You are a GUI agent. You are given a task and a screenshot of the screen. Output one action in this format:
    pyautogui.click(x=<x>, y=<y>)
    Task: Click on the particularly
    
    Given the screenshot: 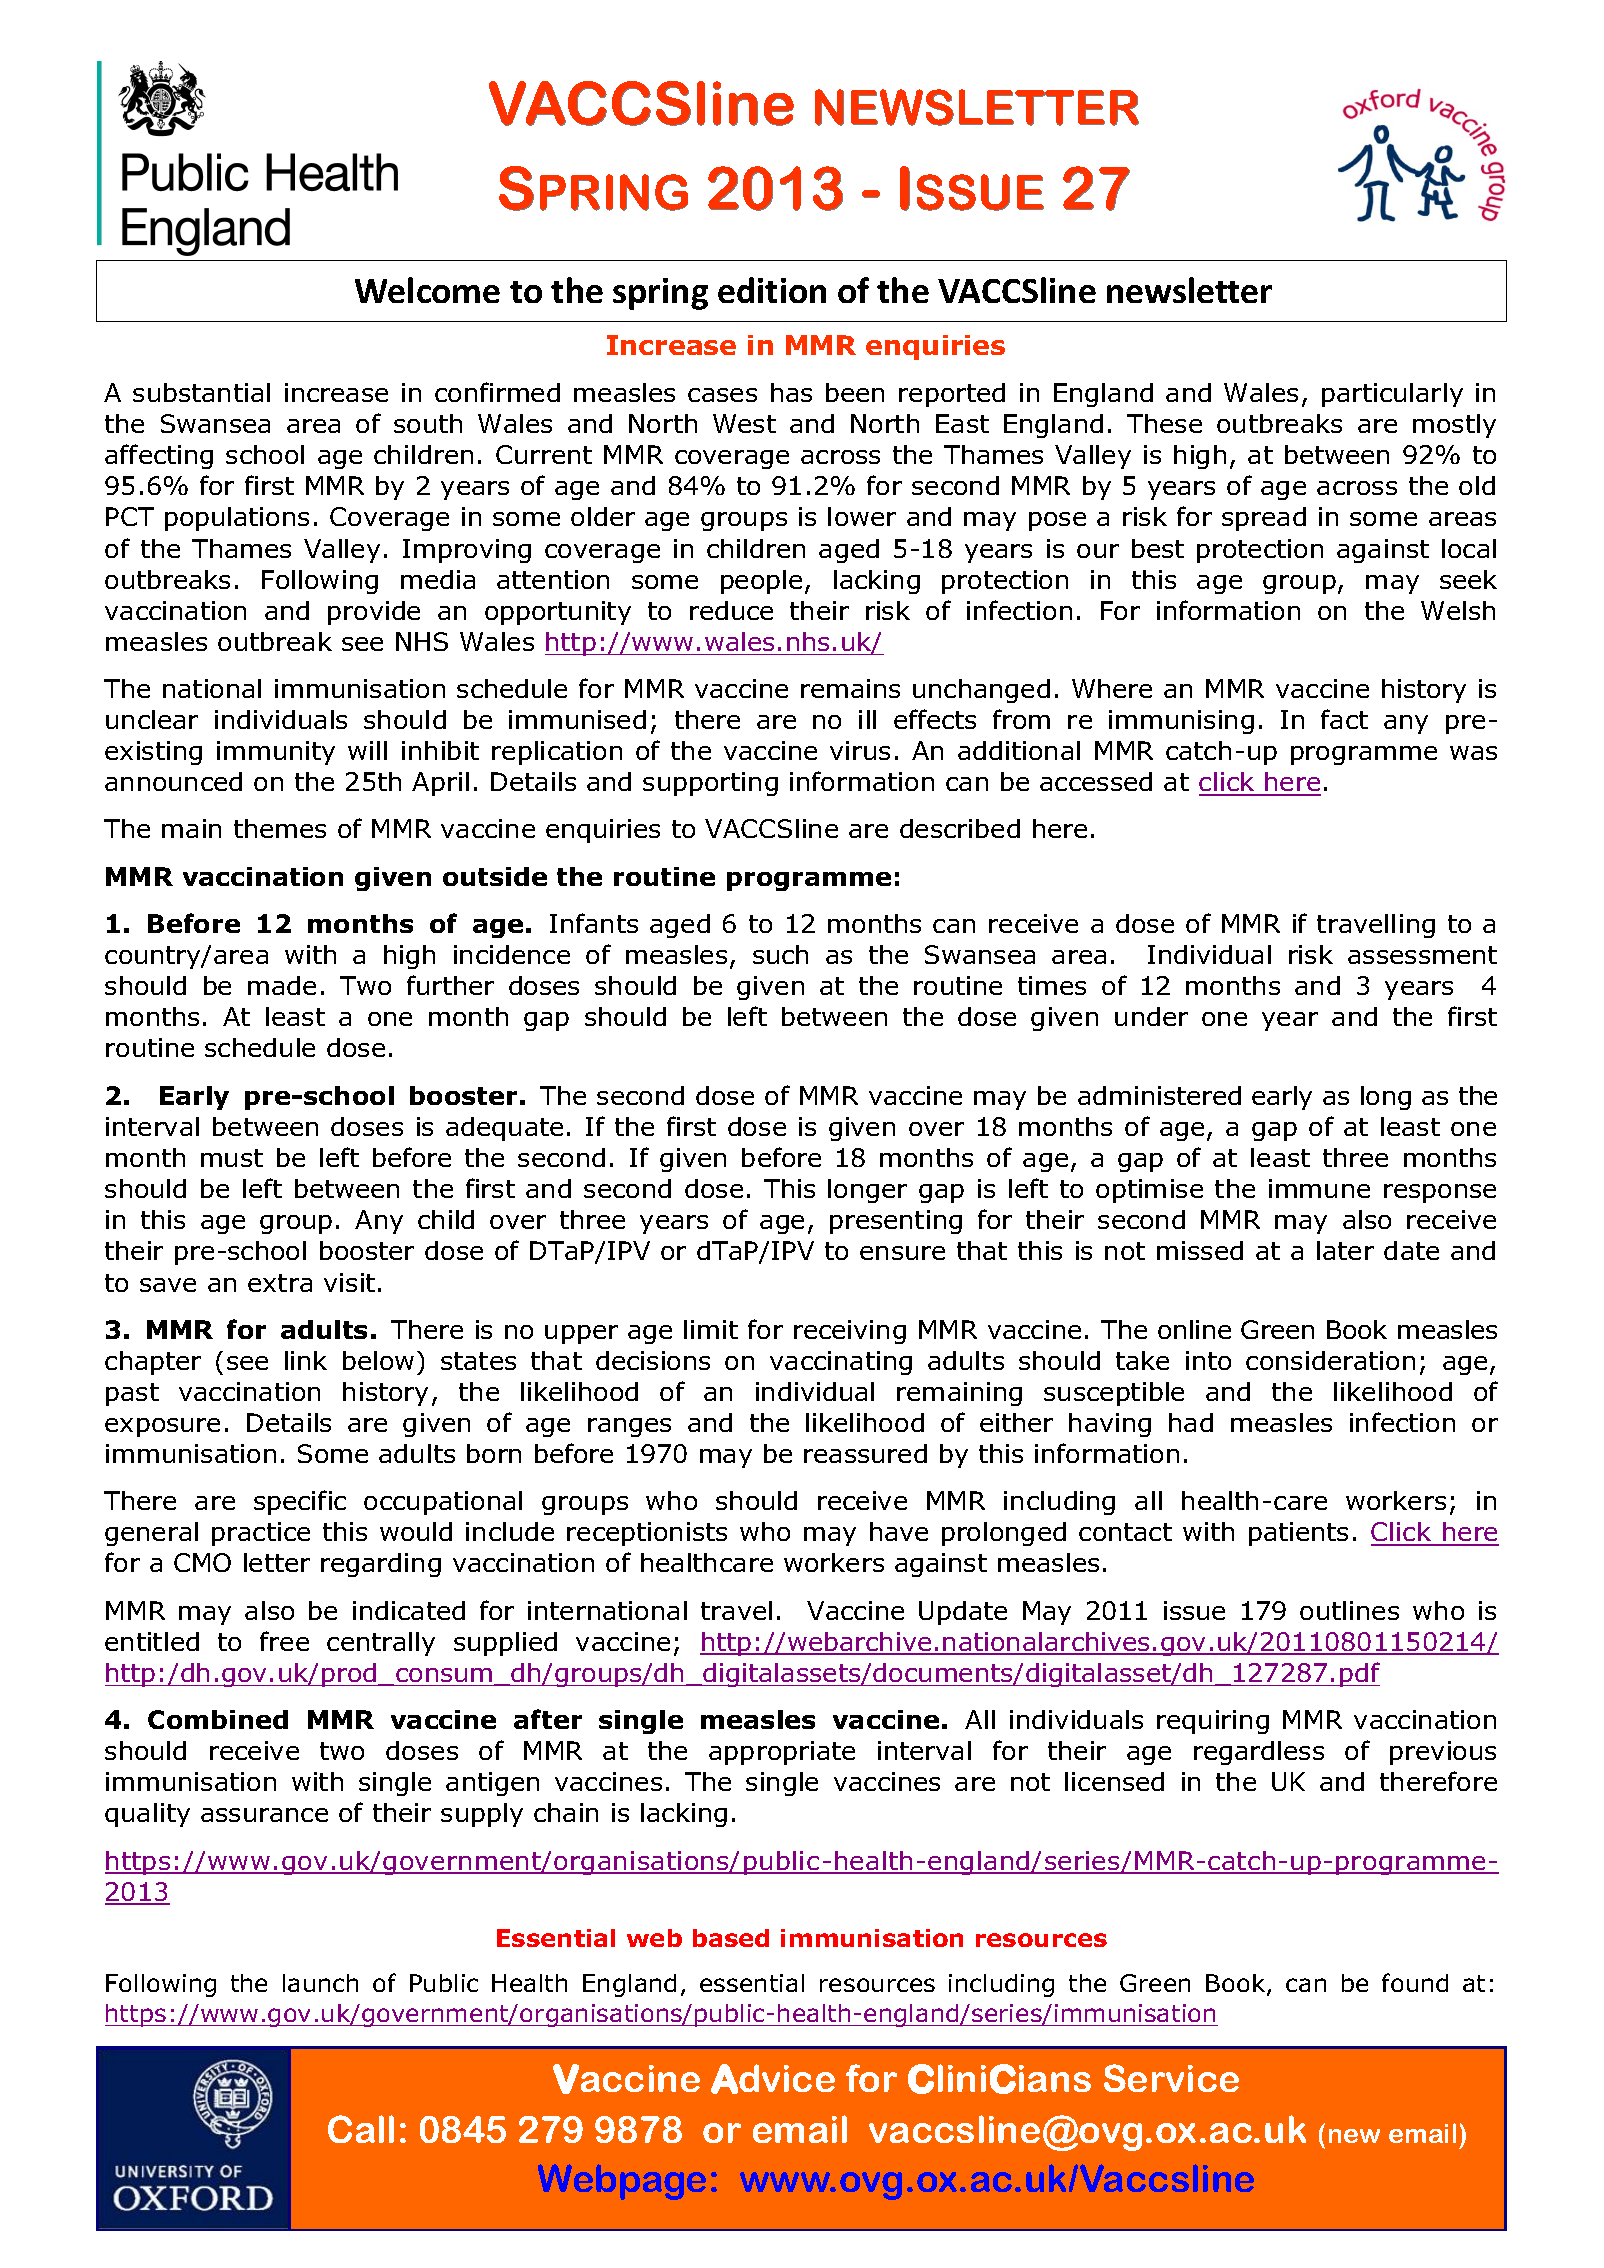 What is the action you would take?
    pyautogui.click(x=1392, y=395)
